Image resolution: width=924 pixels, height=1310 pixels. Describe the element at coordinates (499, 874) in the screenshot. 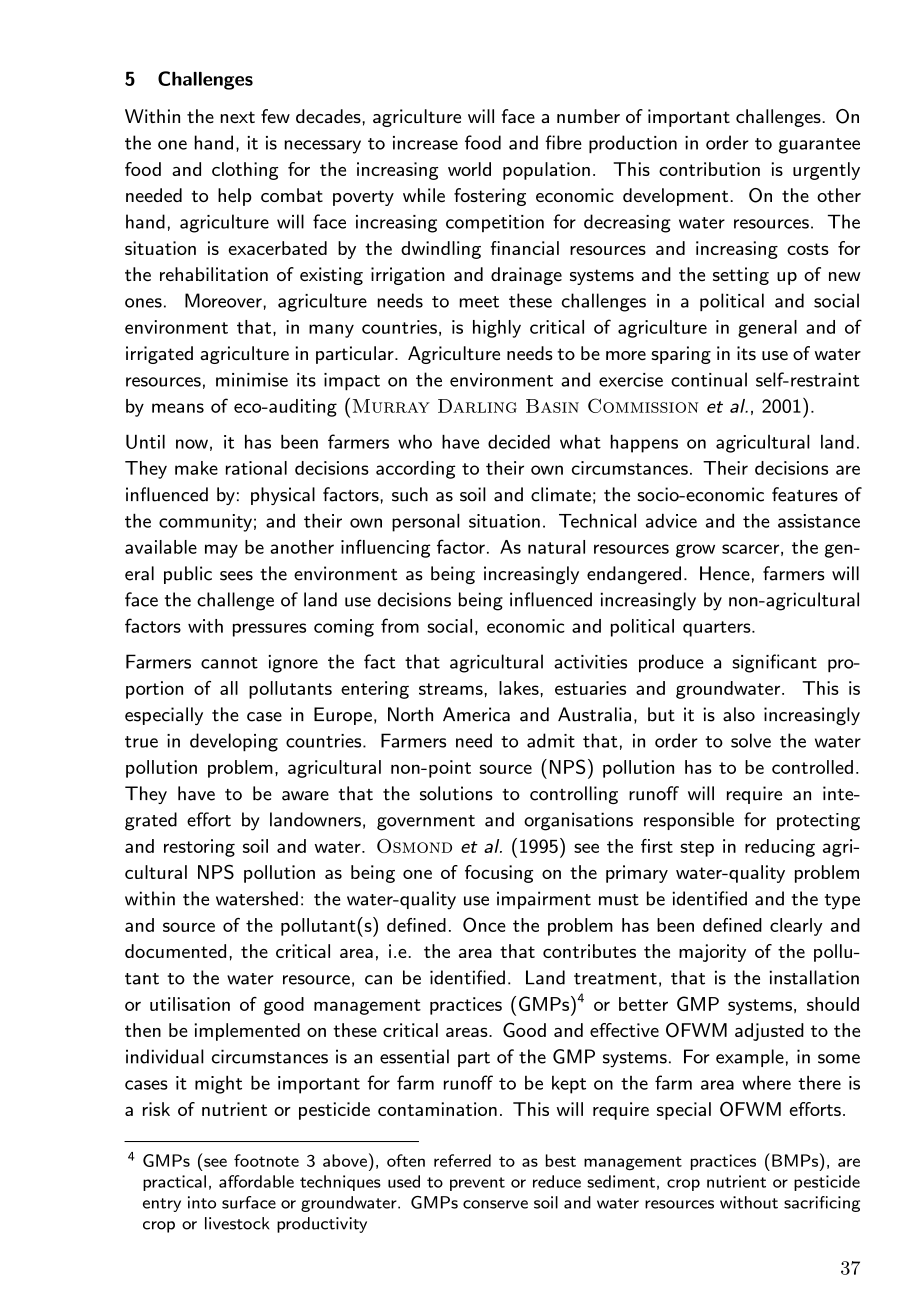

I see `focusing` at that location.
